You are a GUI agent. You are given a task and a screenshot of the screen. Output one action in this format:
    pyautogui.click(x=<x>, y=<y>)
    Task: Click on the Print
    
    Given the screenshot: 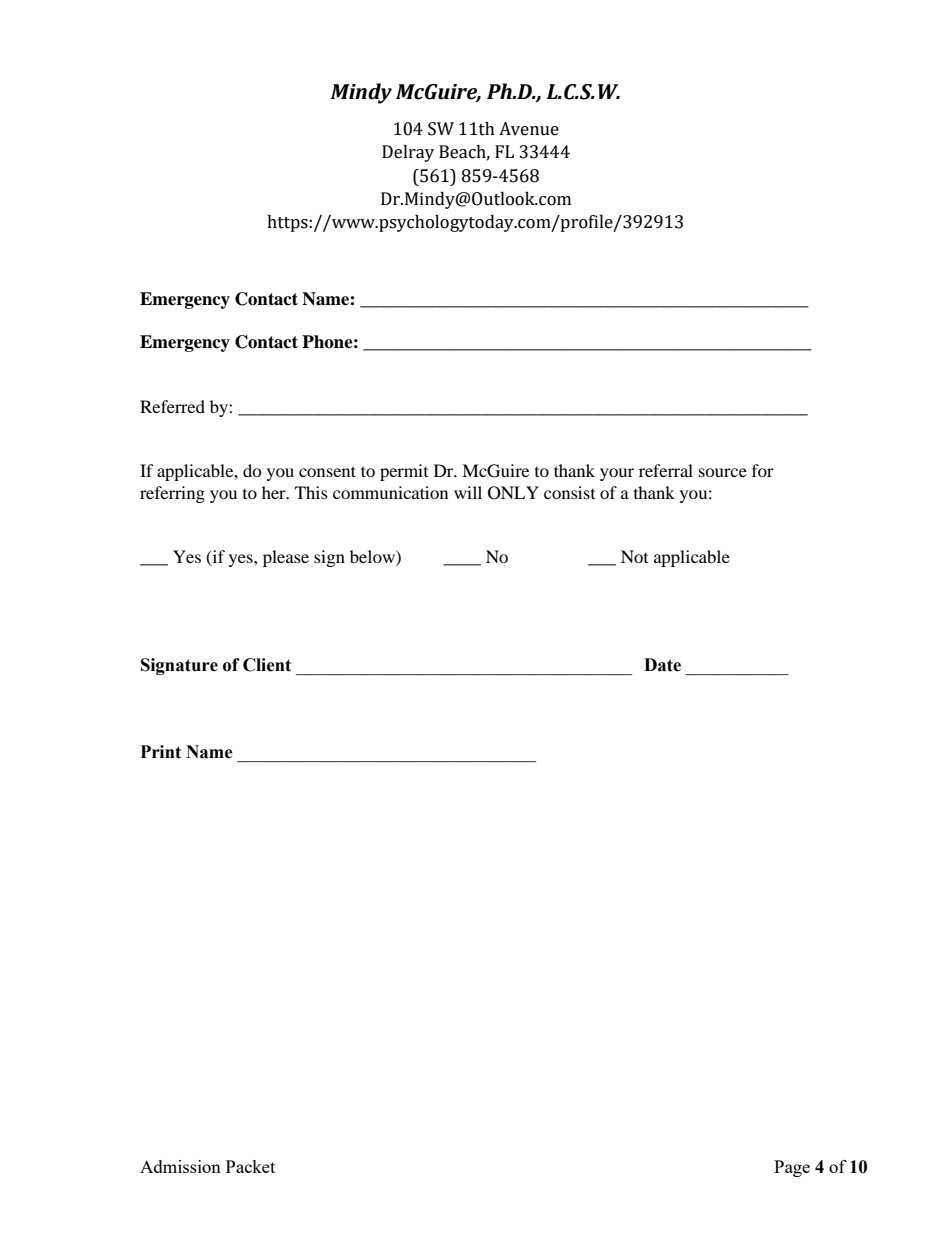 What is the action you would take?
    pyautogui.click(x=161, y=752)
